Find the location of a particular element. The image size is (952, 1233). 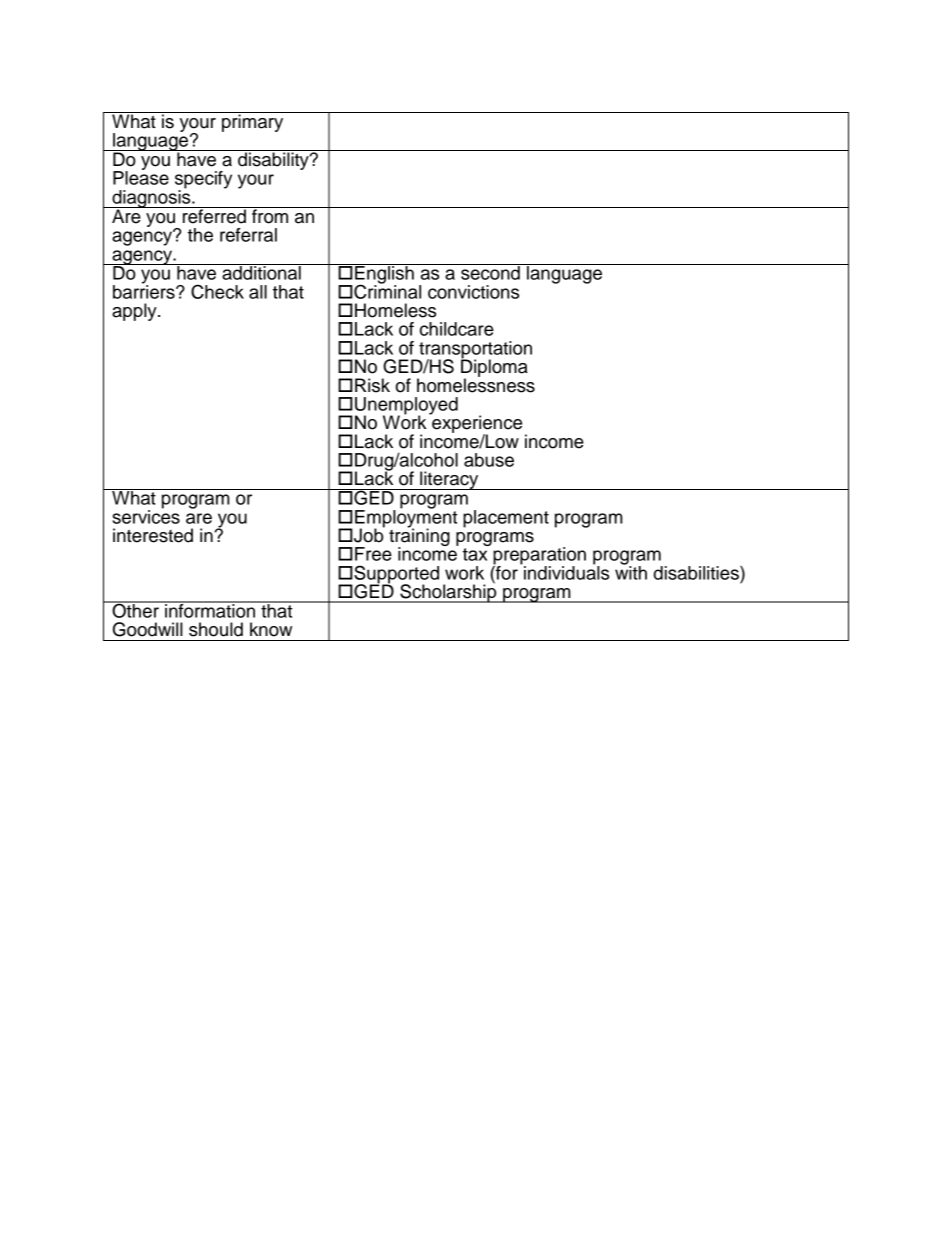

transportation is located at coordinates (474, 351).
